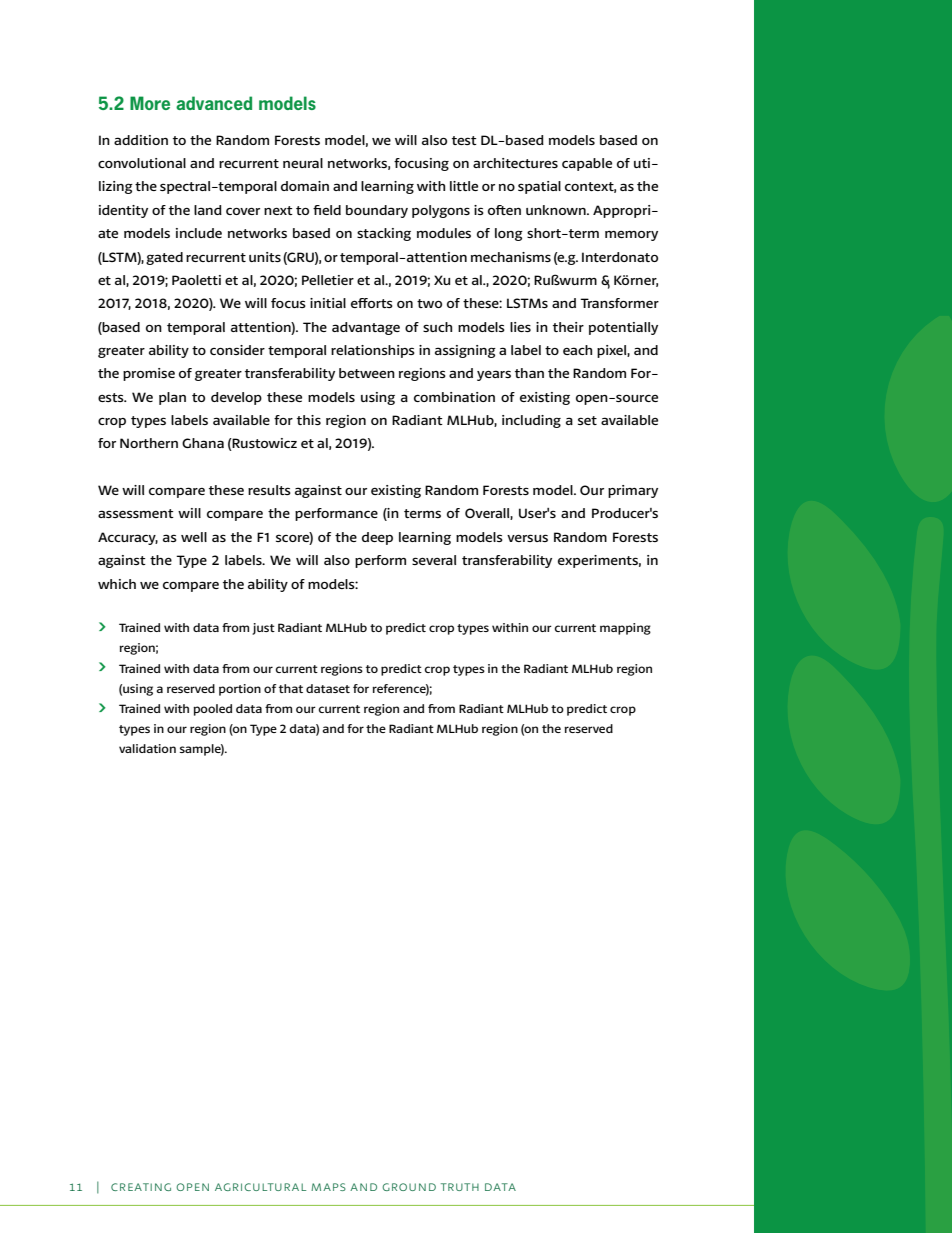 The height and width of the page is (1233, 952). What do you see at coordinates (141, 1187) in the page?
I see `Creating` at bounding box center [141, 1187].
